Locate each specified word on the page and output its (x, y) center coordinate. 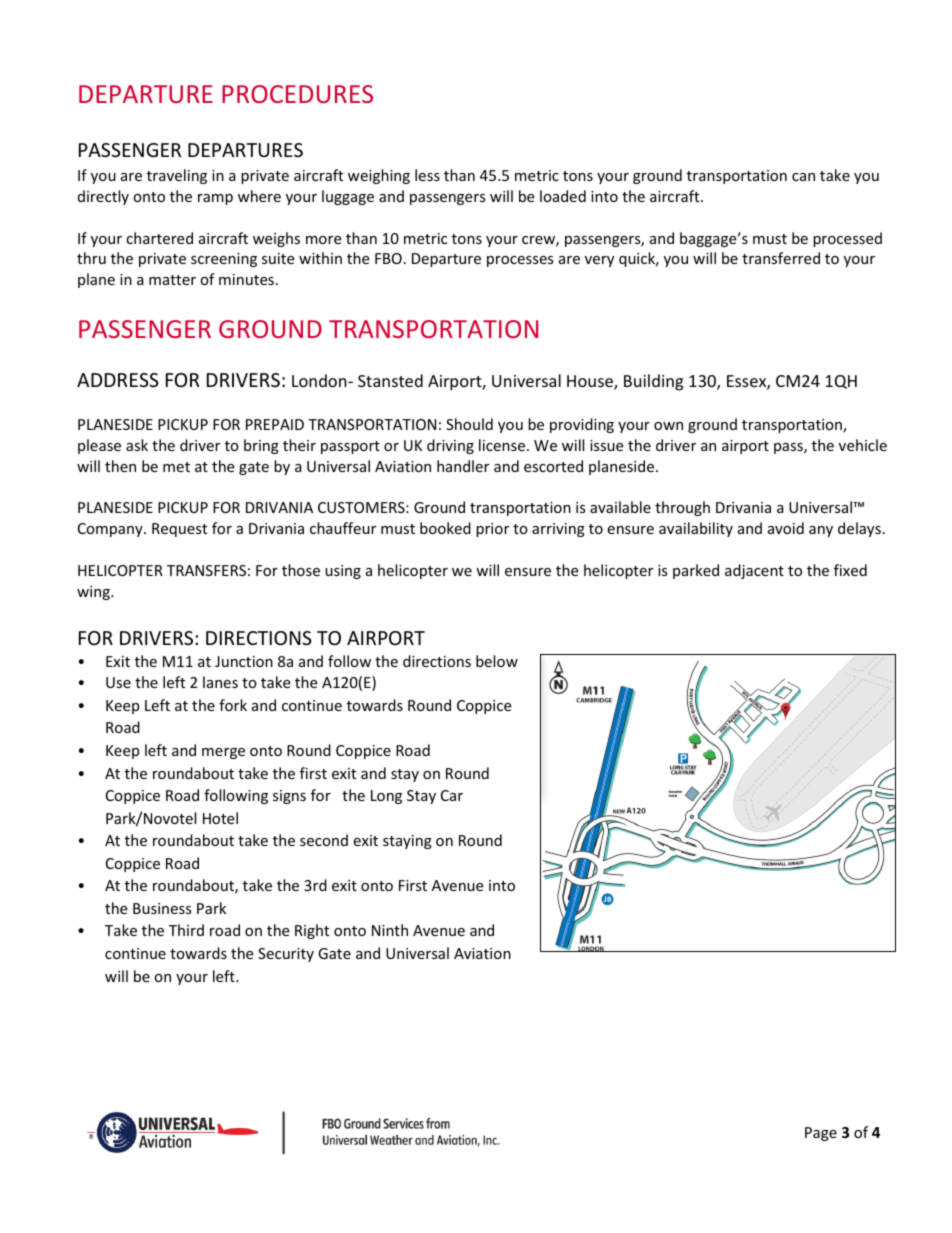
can (803, 177)
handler (463, 466)
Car (452, 795)
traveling (177, 176)
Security (286, 955)
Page (821, 1134)
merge (223, 753)
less (427, 175)
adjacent (754, 571)
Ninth (390, 930)
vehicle (863, 445)
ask (137, 445)
